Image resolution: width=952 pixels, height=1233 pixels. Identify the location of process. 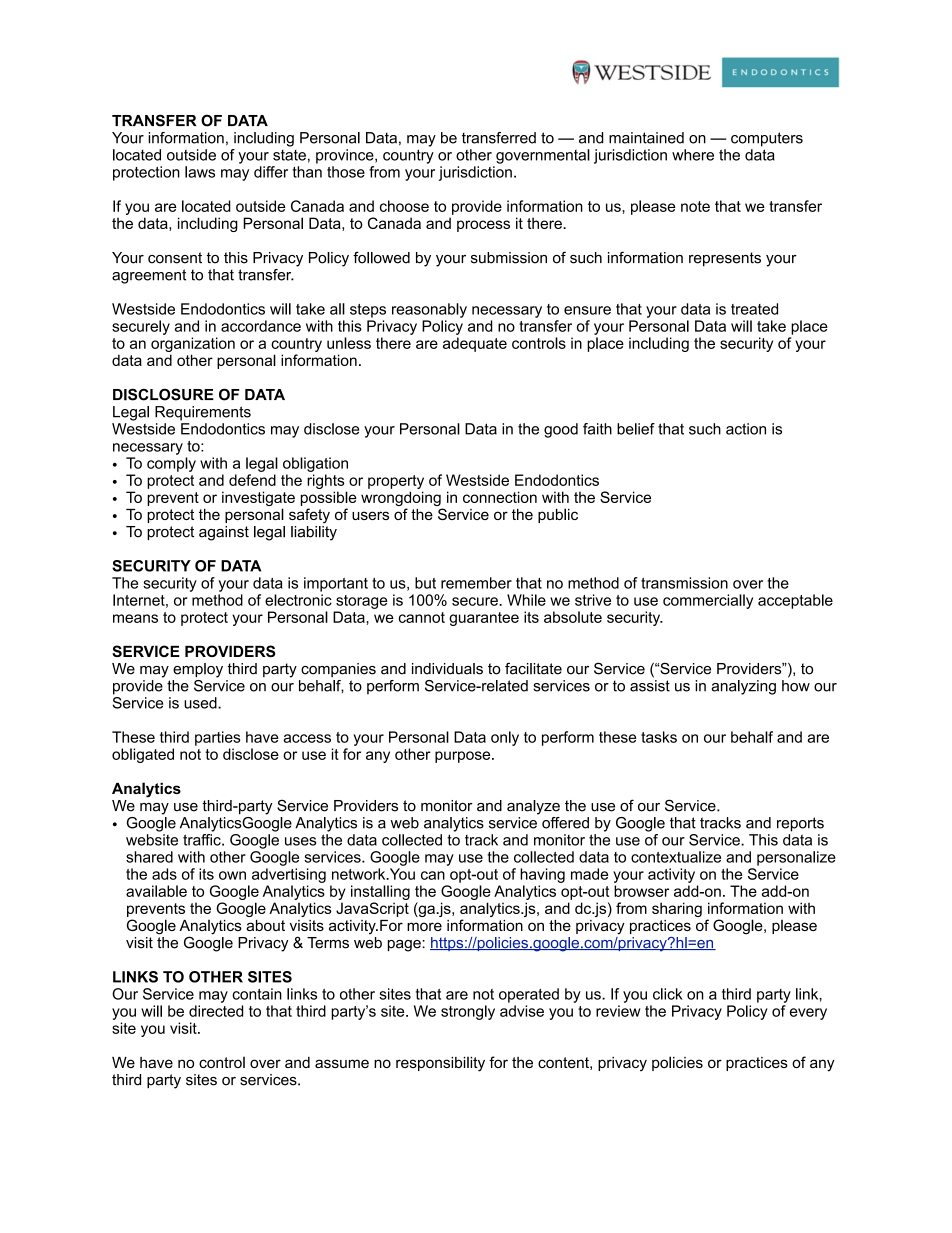
(483, 226).
